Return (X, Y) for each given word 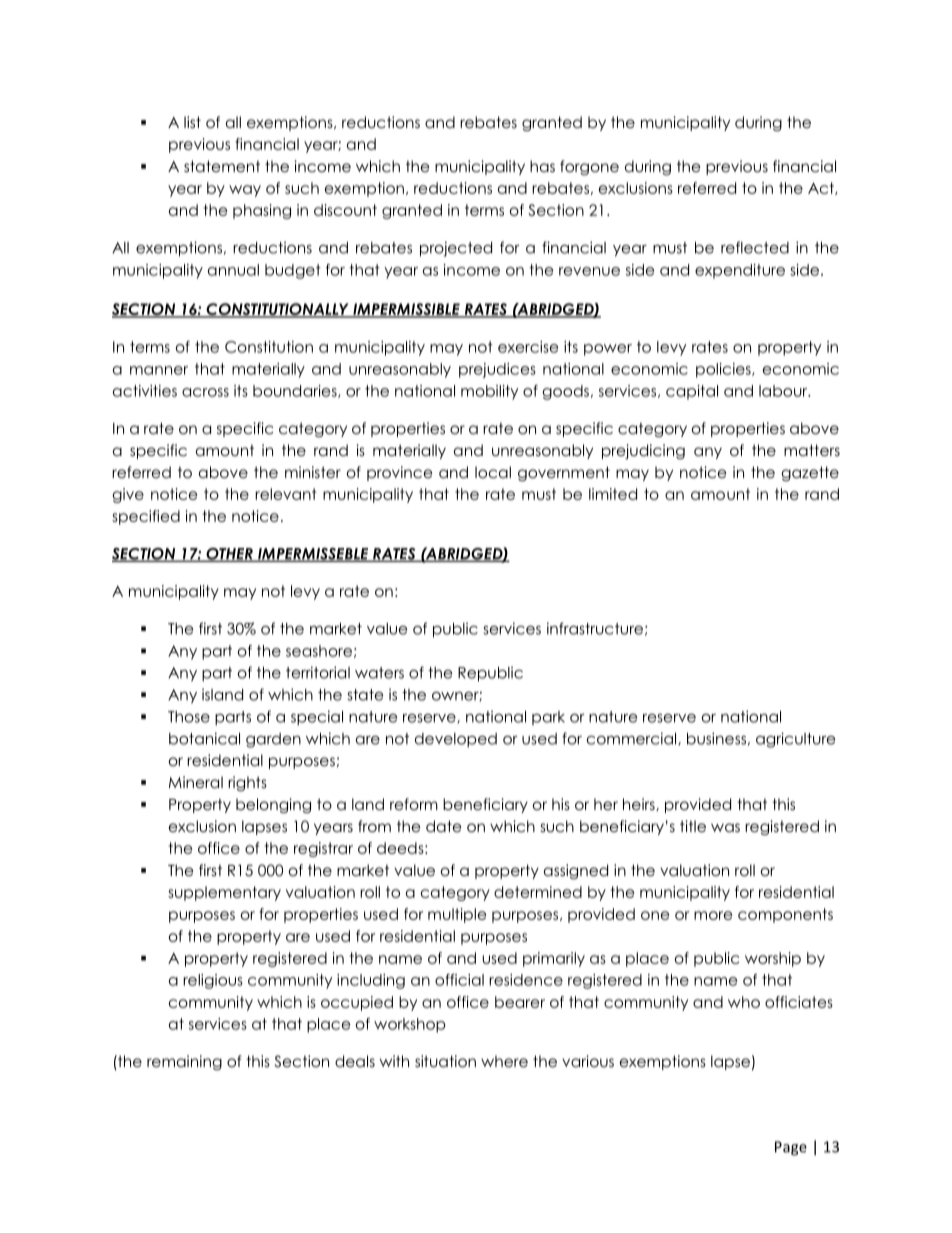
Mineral (196, 782)
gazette (810, 473)
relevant (285, 494)
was (725, 827)
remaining (184, 1062)
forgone (589, 168)
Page (791, 1148)
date (444, 826)
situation (445, 1061)
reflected (755, 247)
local (493, 472)
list (192, 122)
